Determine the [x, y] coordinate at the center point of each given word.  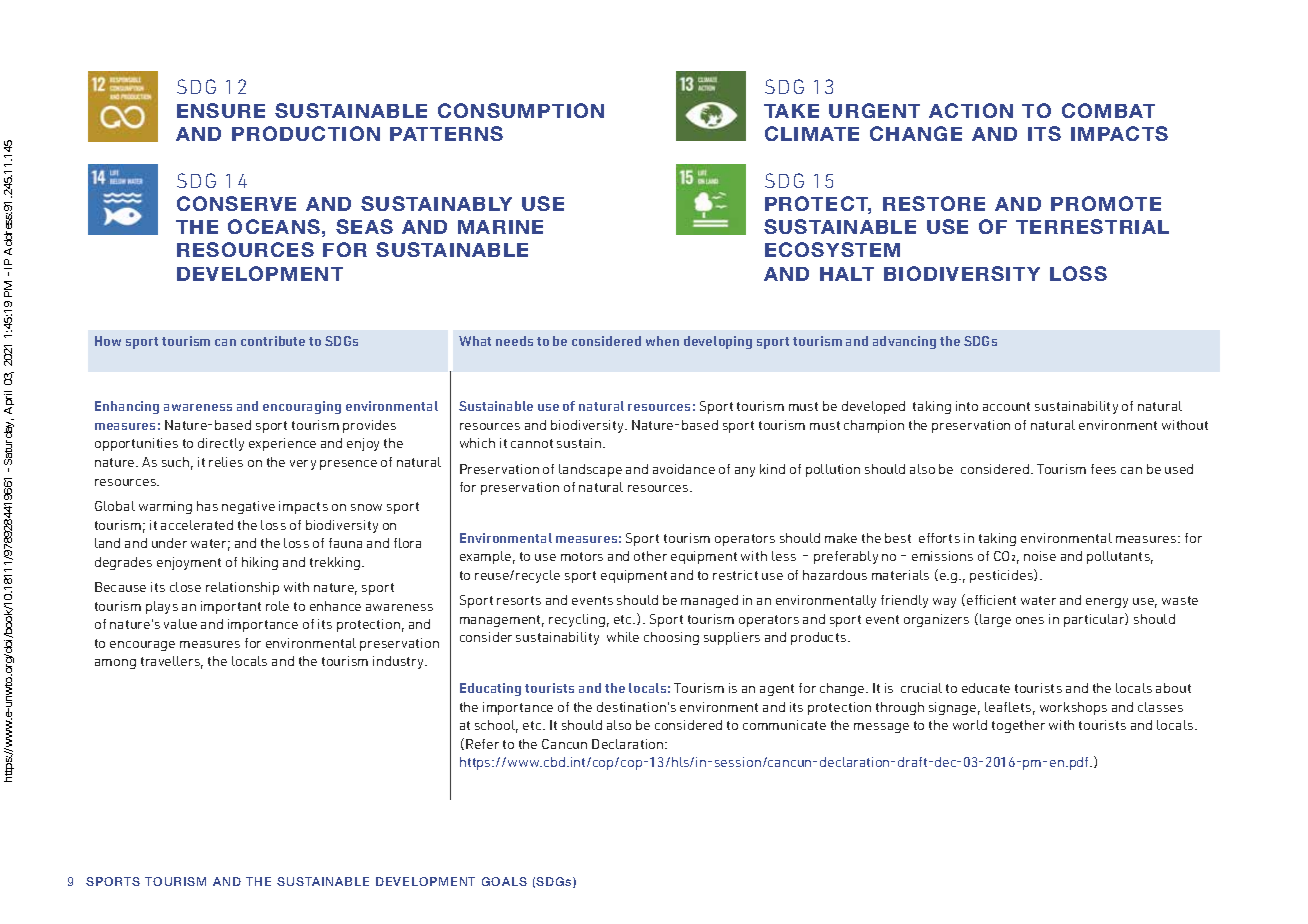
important [231, 607]
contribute [273, 341]
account [1006, 406]
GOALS [504, 881]
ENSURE [221, 110]
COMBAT [1108, 110]
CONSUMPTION [521, 110]
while [623, 637]
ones [1030, 620]
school [496, 726]
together [1018, 726]
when [662, 341]
